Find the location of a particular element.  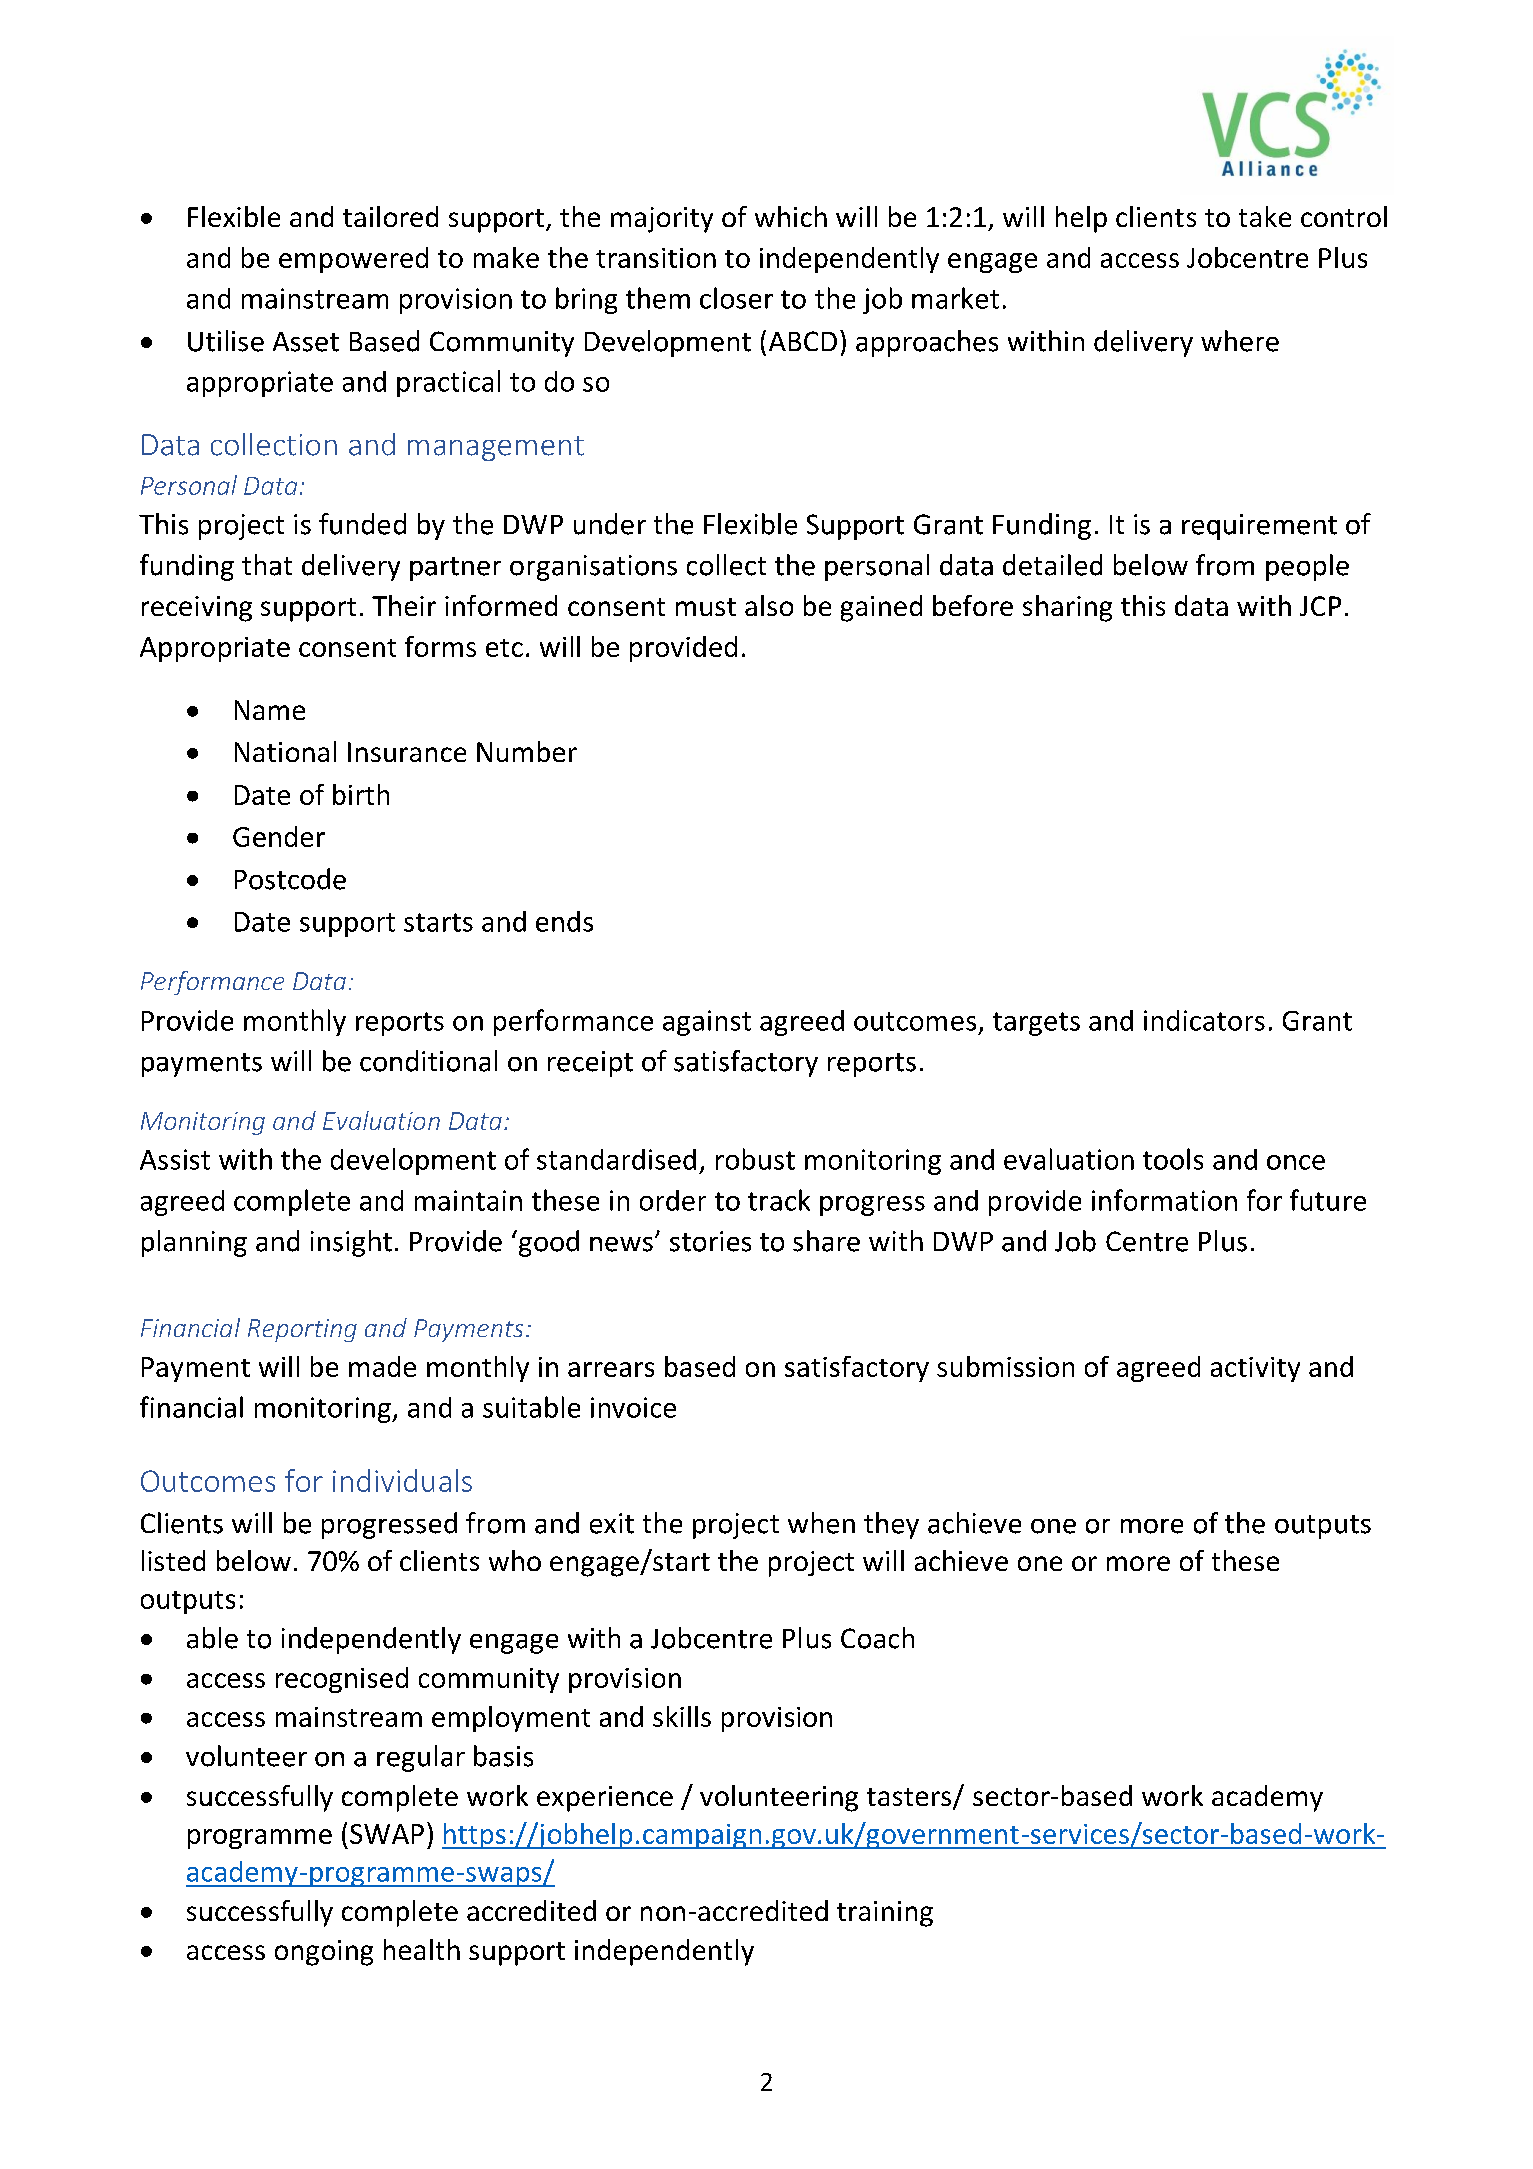

individuals is located at coordinates (402, 1480).
